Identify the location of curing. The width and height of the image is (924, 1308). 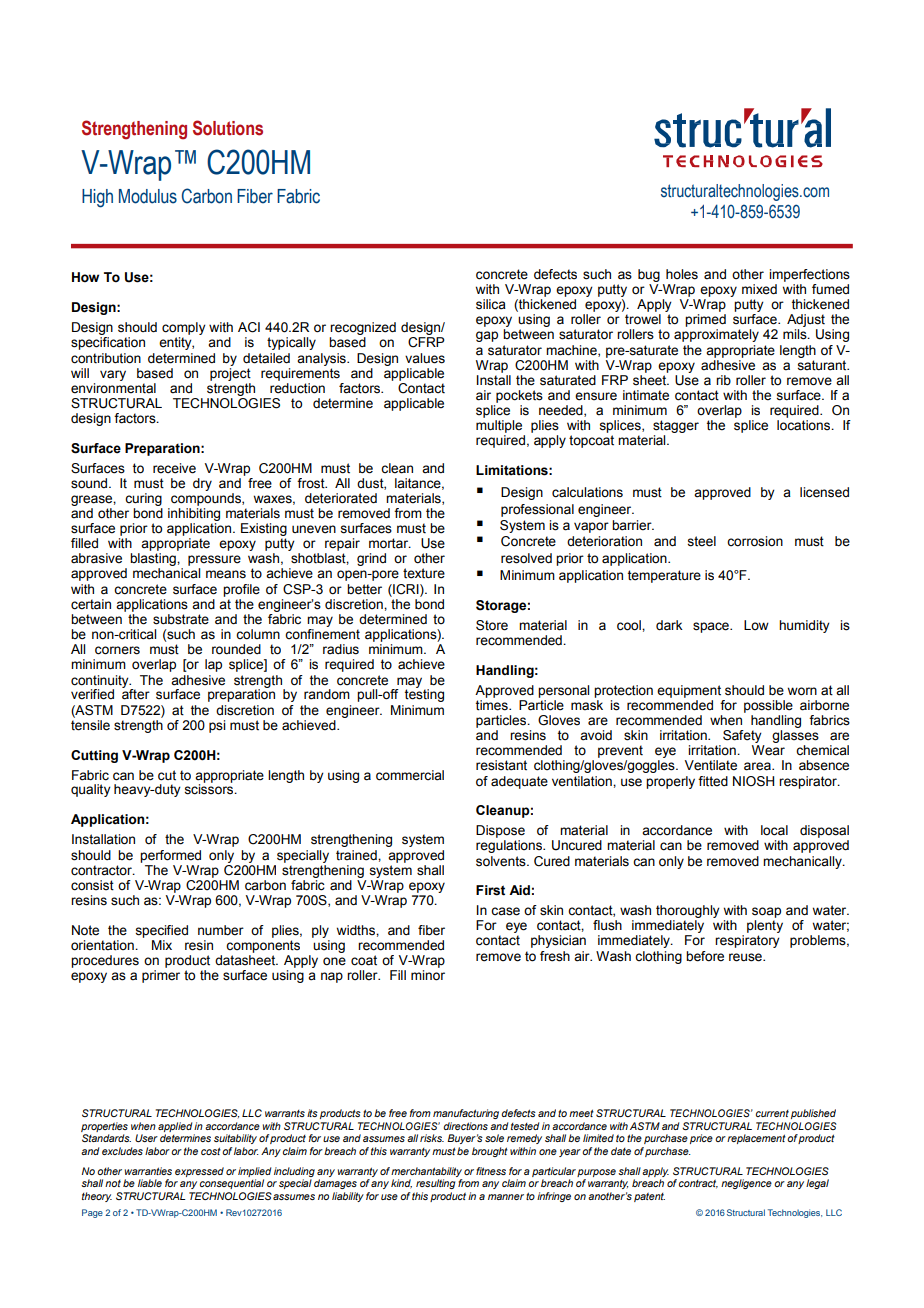
(143, 499).
